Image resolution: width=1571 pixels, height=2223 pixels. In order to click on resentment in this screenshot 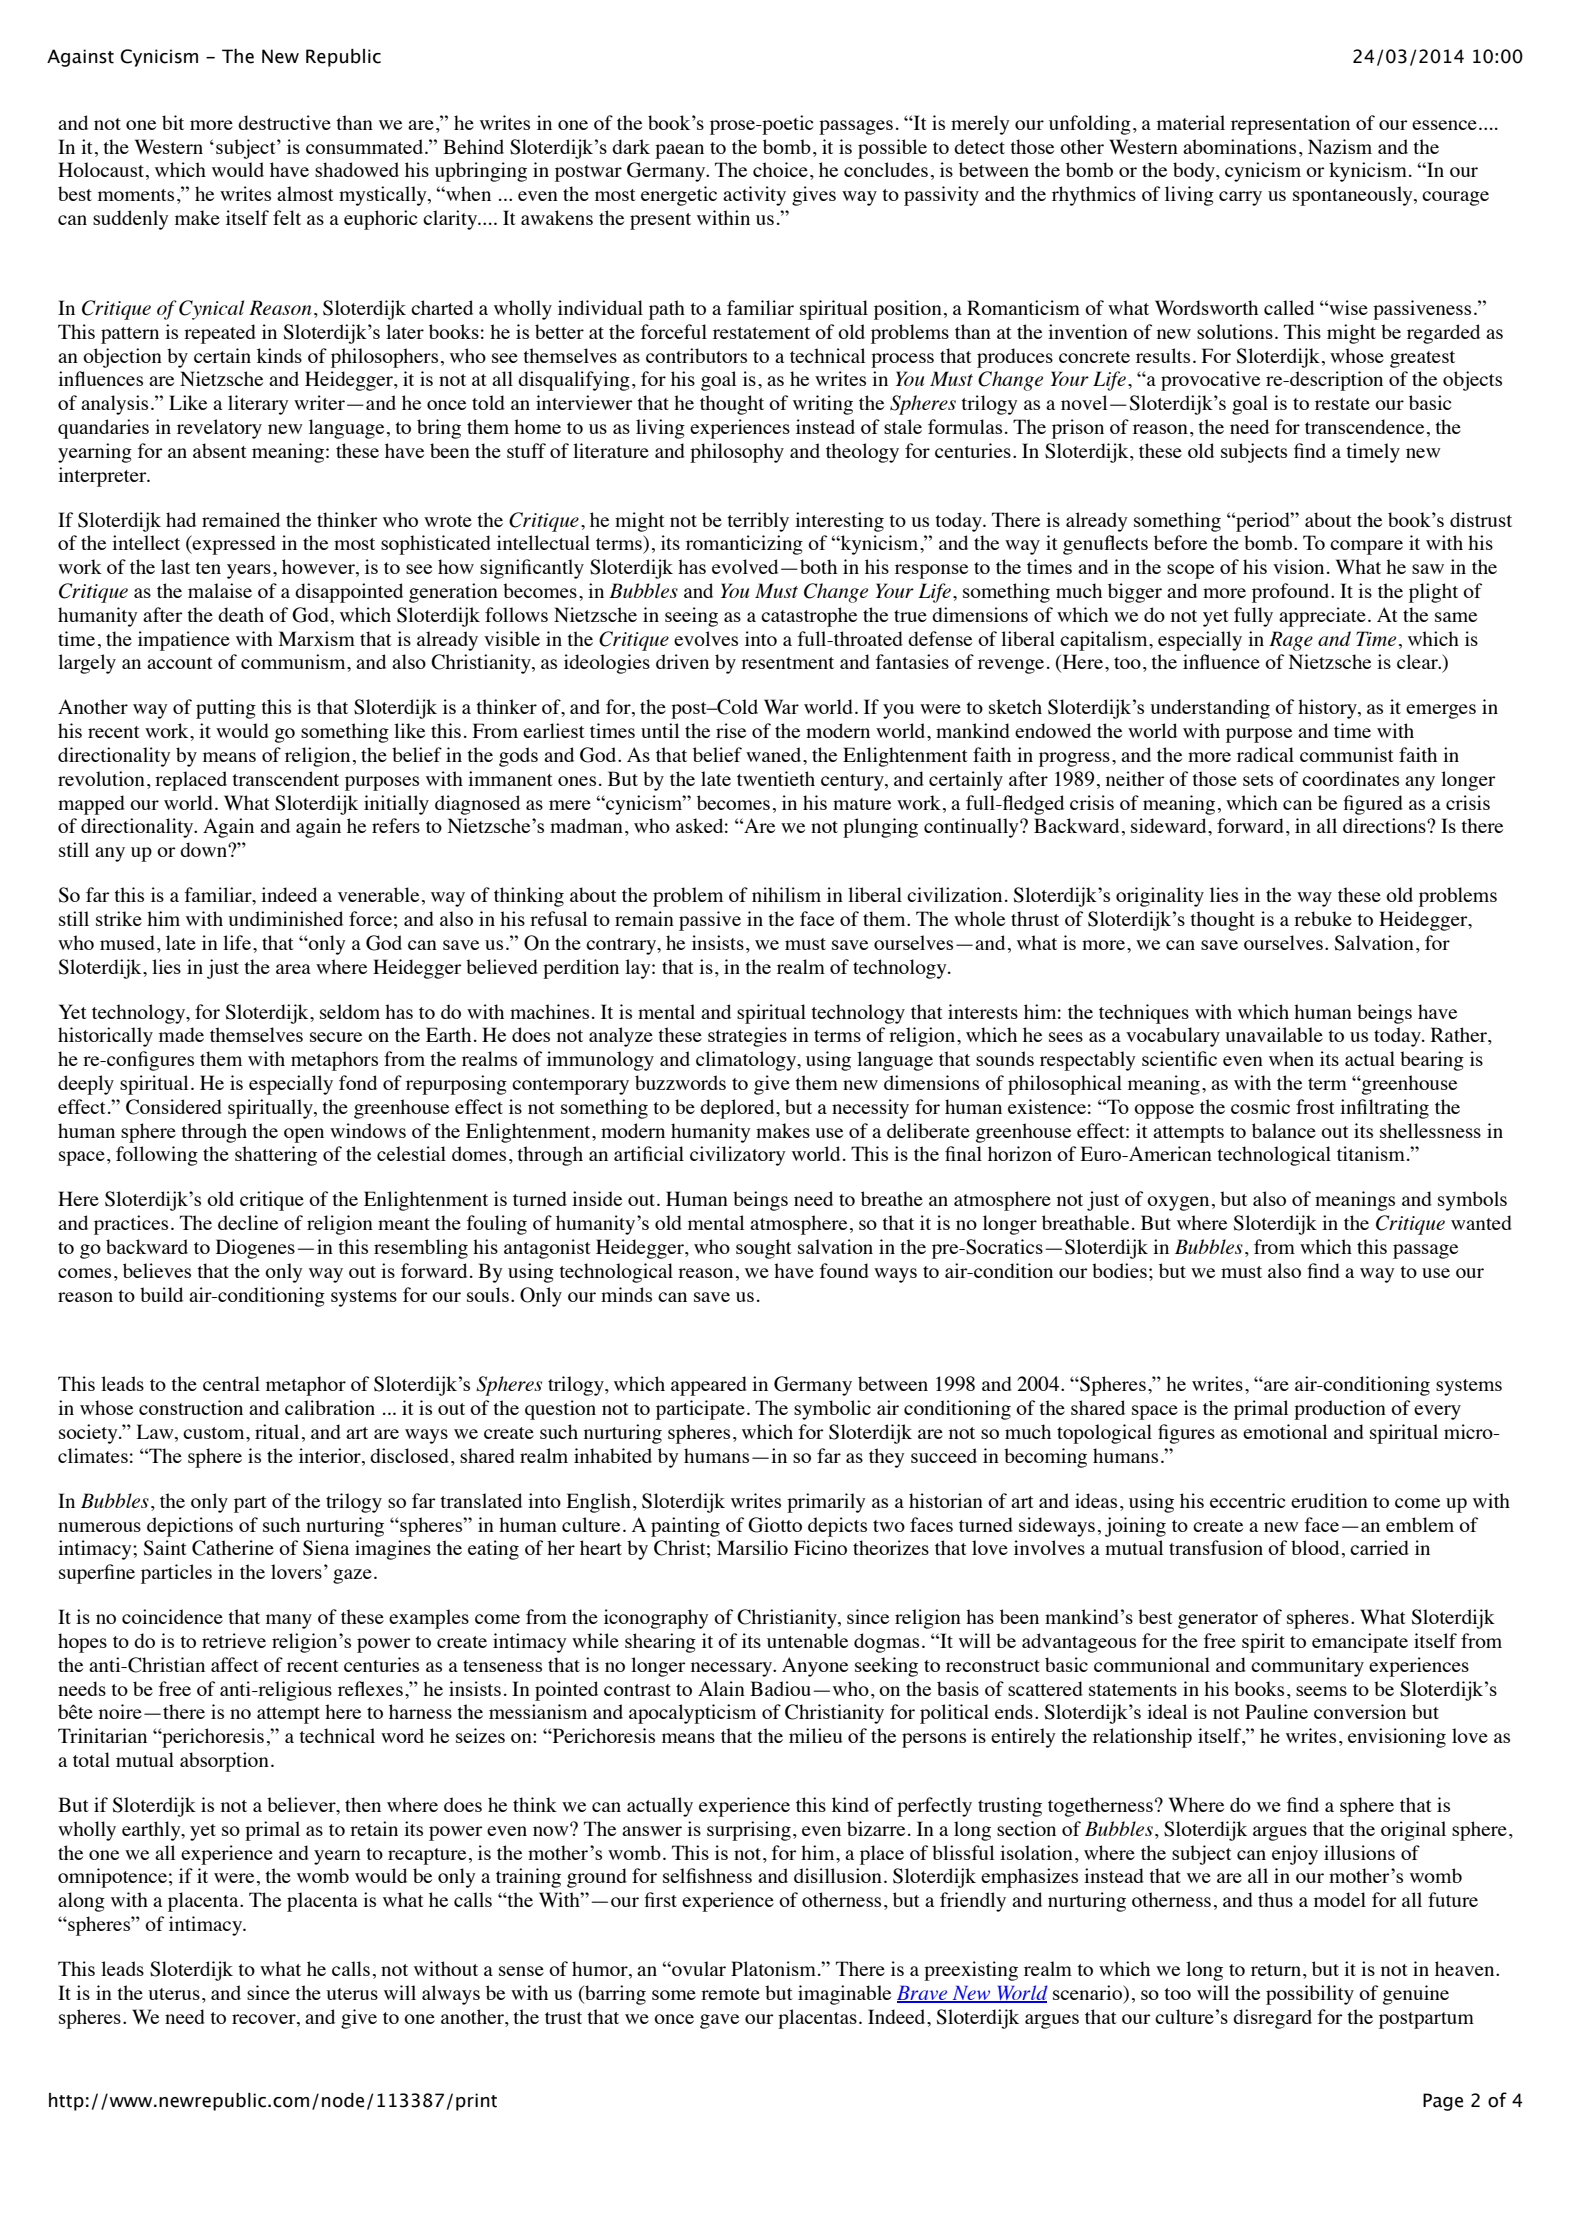, I will do `click(787, 663)`.
